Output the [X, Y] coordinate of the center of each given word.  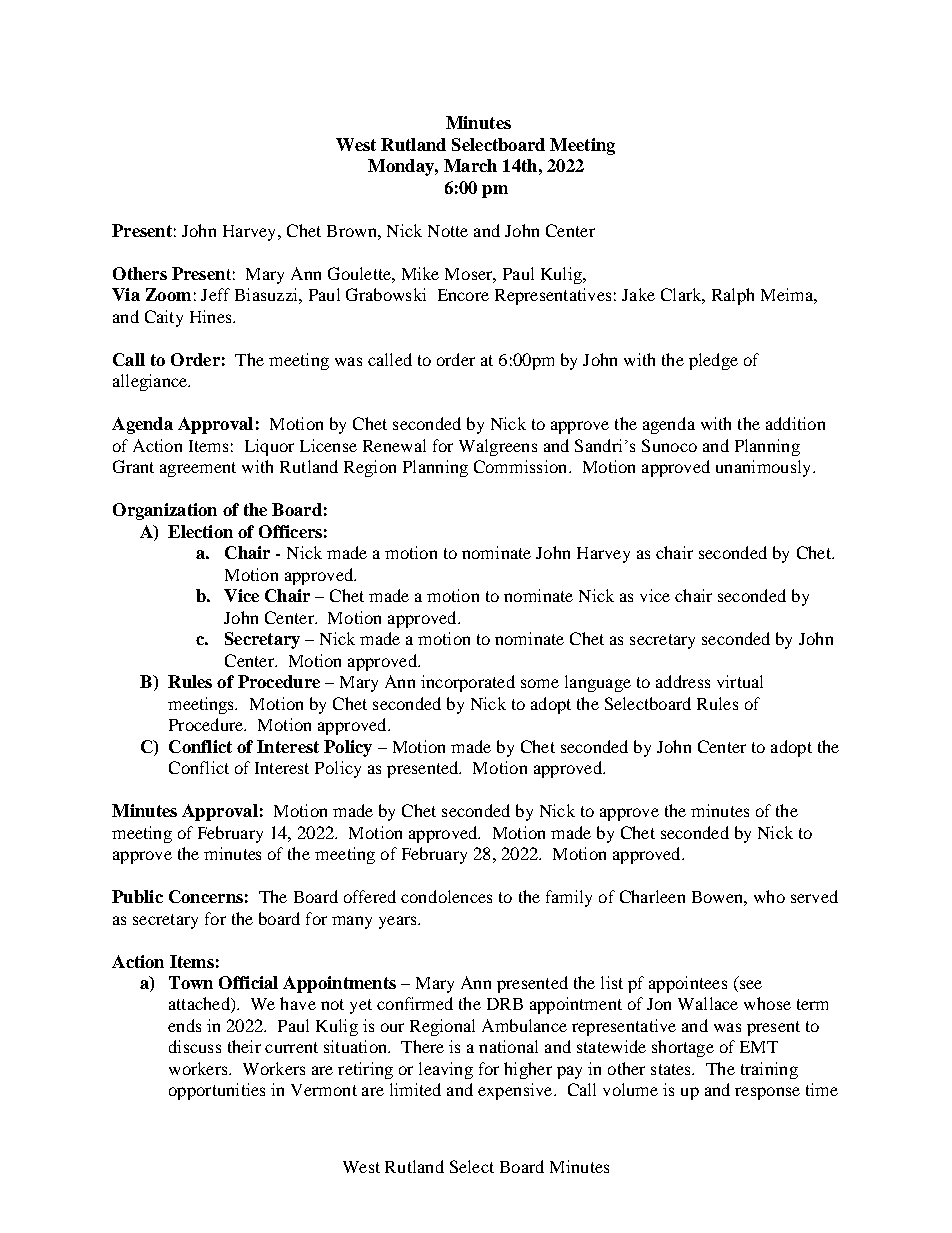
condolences [446, 896]
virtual [740, 681]
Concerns [206, 896]
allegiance [151, 382]
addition [795, 423]
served [814, 896]
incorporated [468, 683]
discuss [195, 1046]
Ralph [733, 296]
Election [200, 531]
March [470, 165]
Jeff [215, 294]
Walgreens [498, 447]
